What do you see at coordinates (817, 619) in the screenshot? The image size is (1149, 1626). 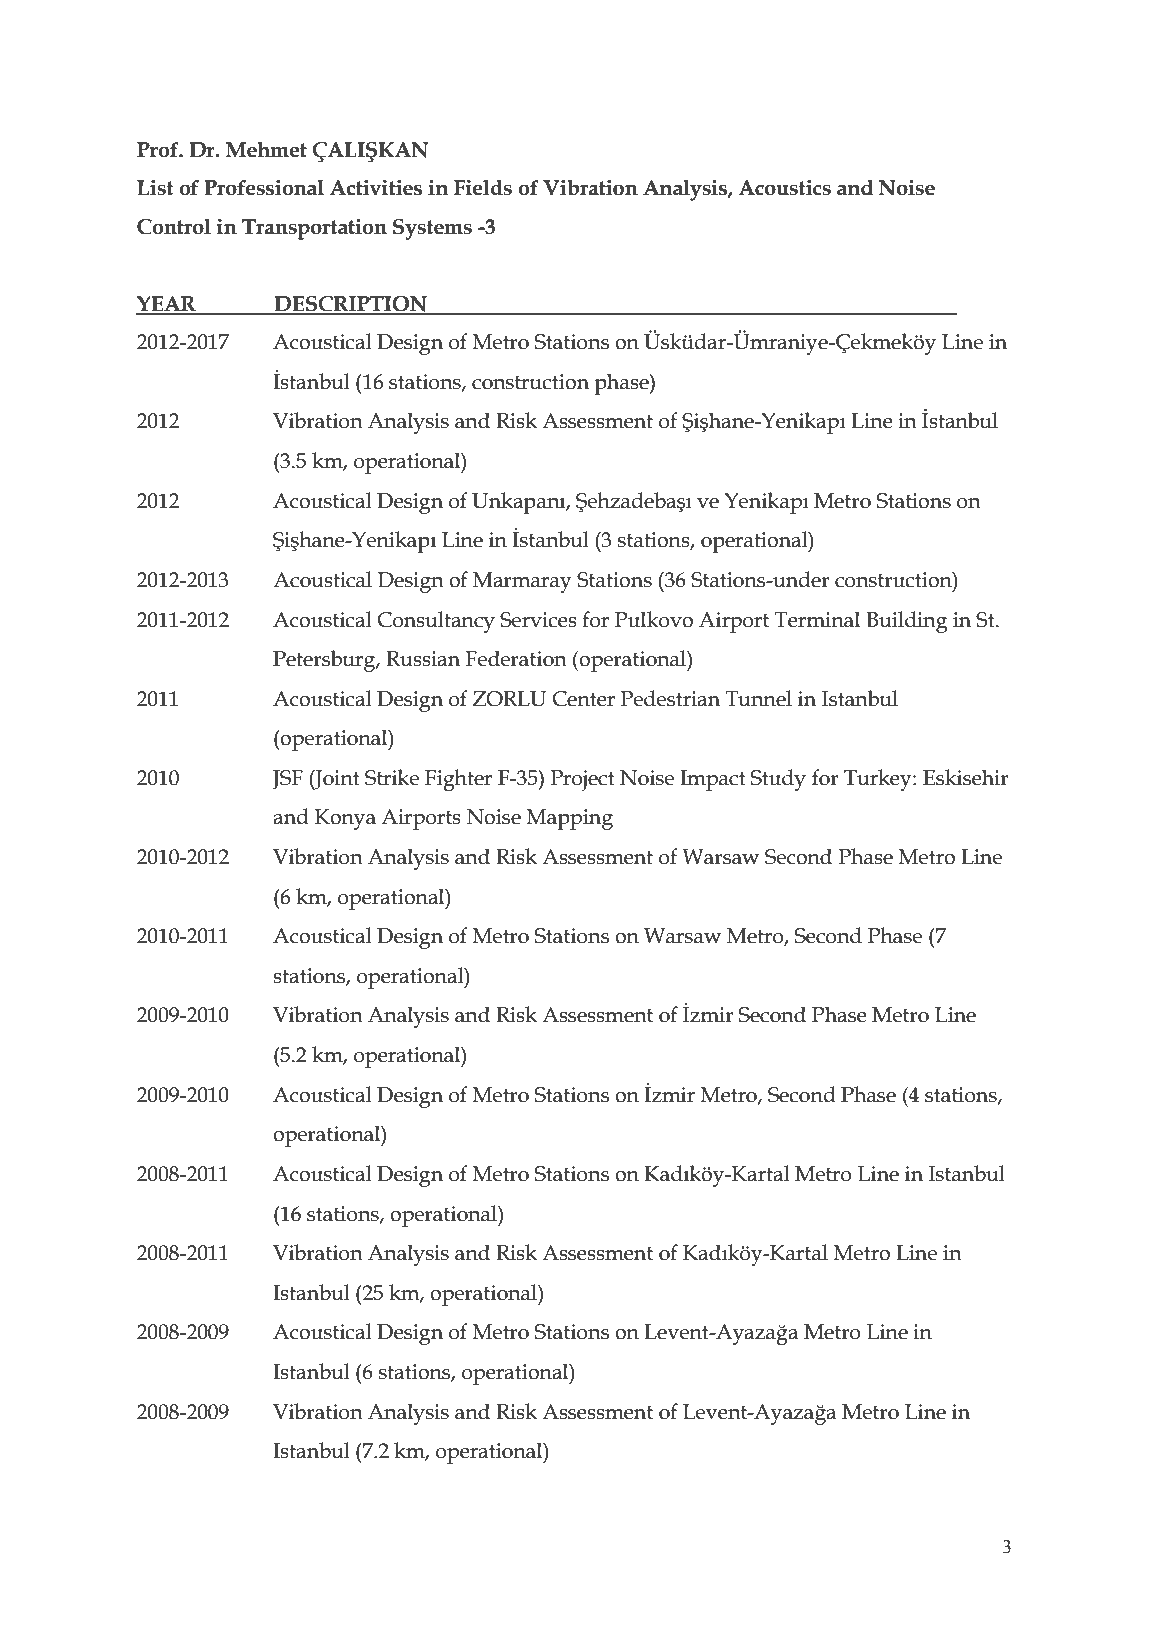 I see `Terminal` at bounding box center [817, 619].
